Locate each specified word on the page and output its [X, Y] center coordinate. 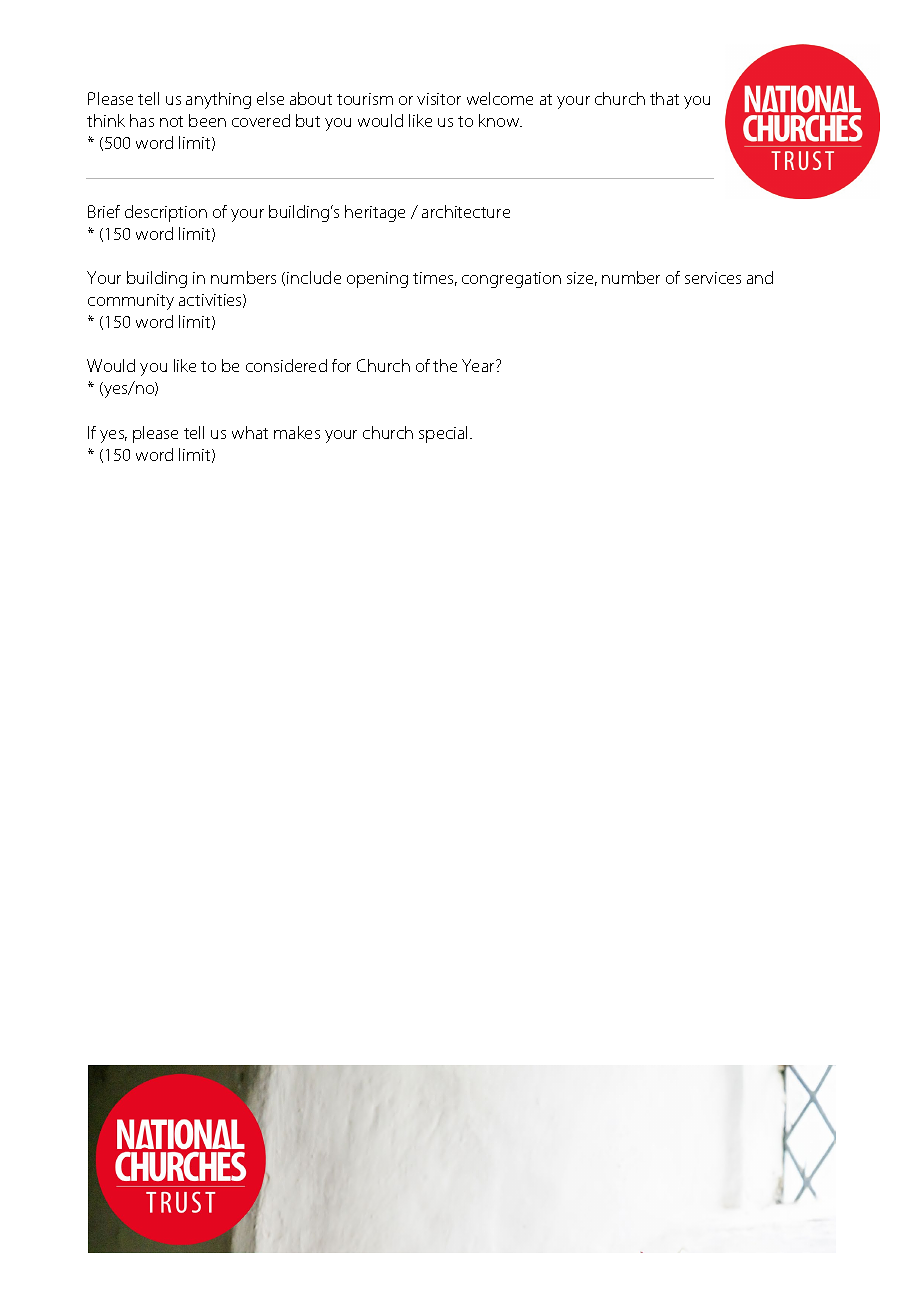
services [713, 278]
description [166, 213]
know [500, 120]
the [445, 365]
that [664, 98]
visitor [439, 99]
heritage [375, 213]
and [760, 277]
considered [286, 365]
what [250, 432]
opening [377, 280]
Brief [104, 211]
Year [479, 365]
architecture [466, 211]
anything [218, 100]
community [131, 302]
